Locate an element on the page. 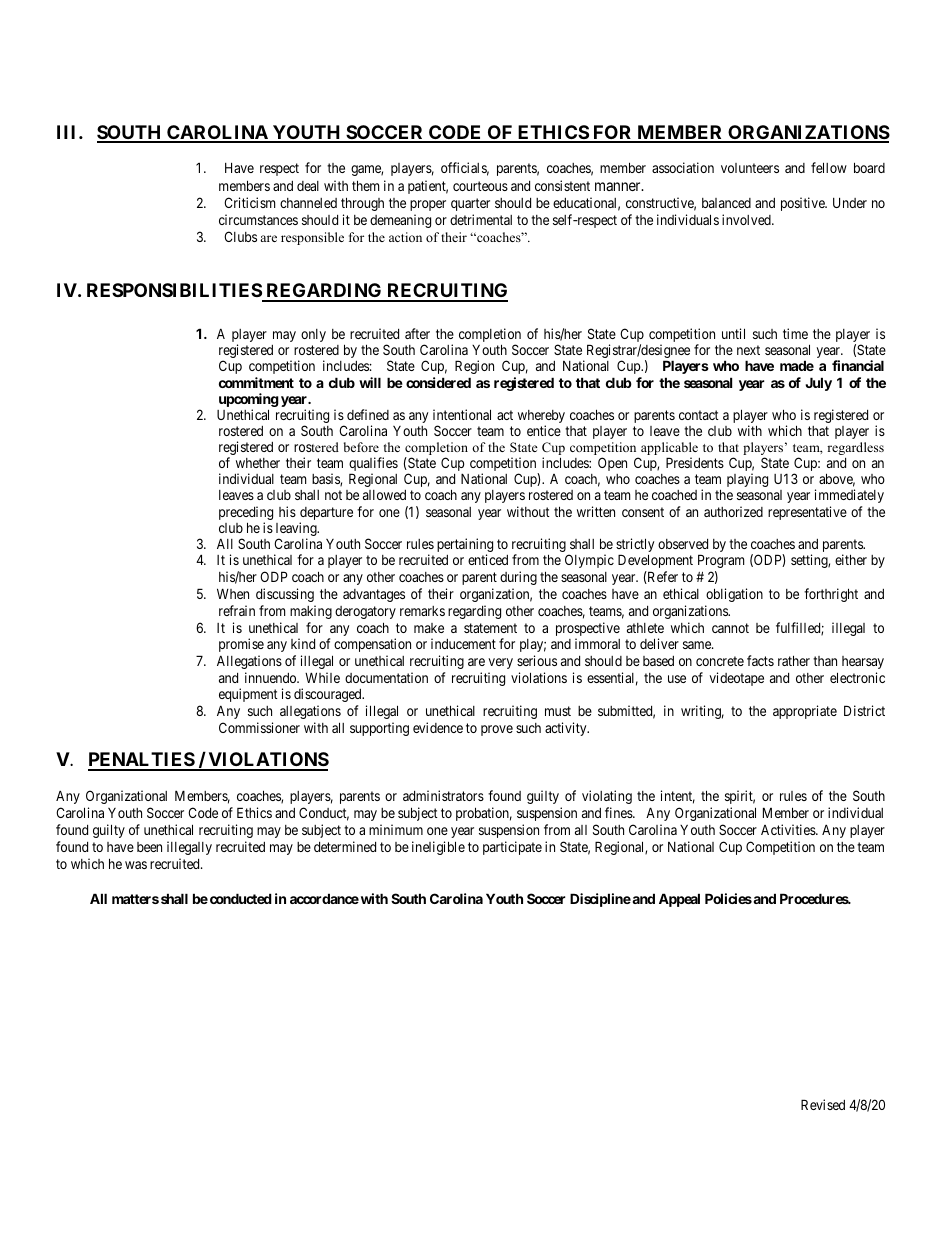  rather is located at coordinates (794, 660).
